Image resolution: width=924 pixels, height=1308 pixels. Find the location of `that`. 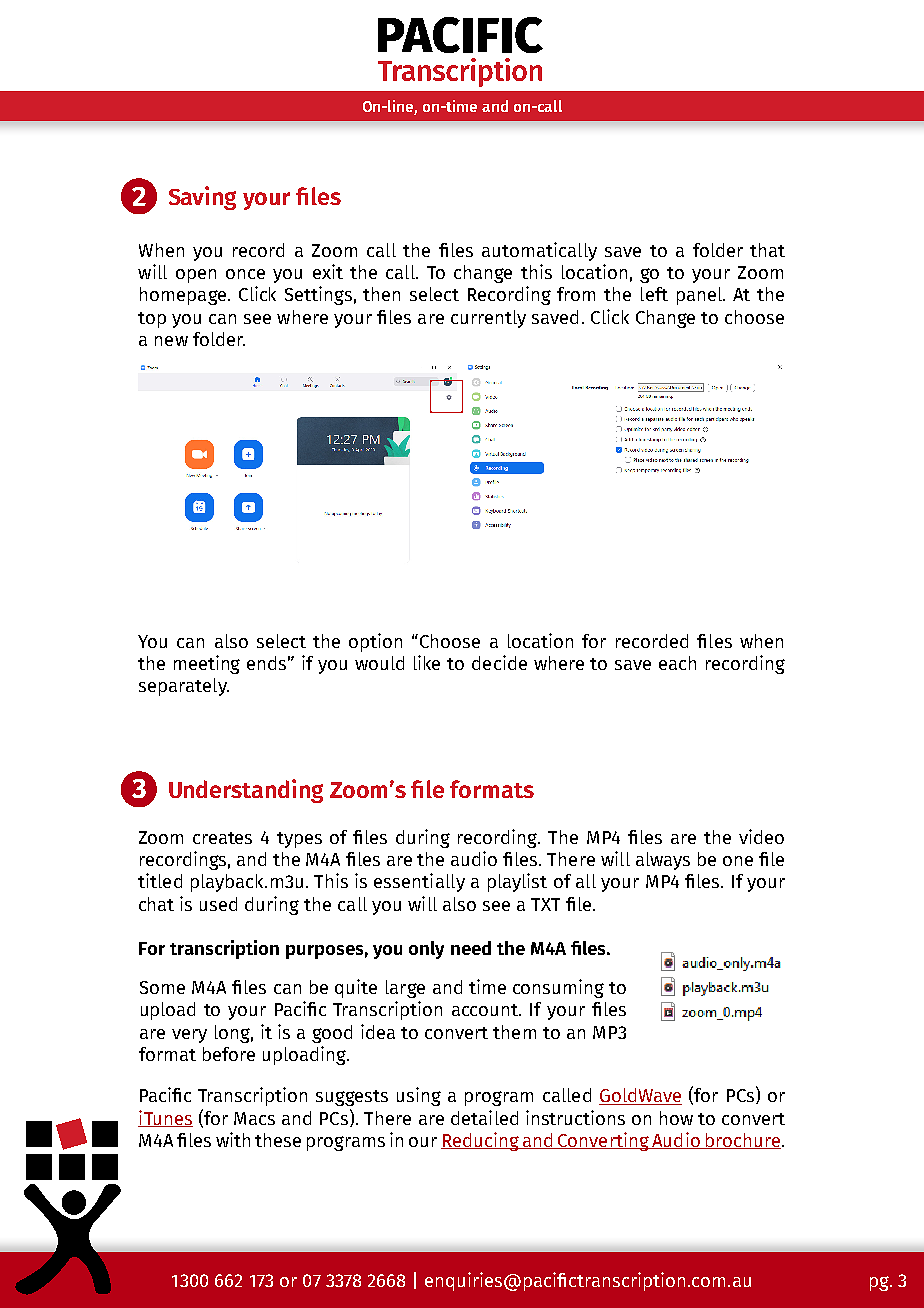

that is located at coordinates (767, 250).
